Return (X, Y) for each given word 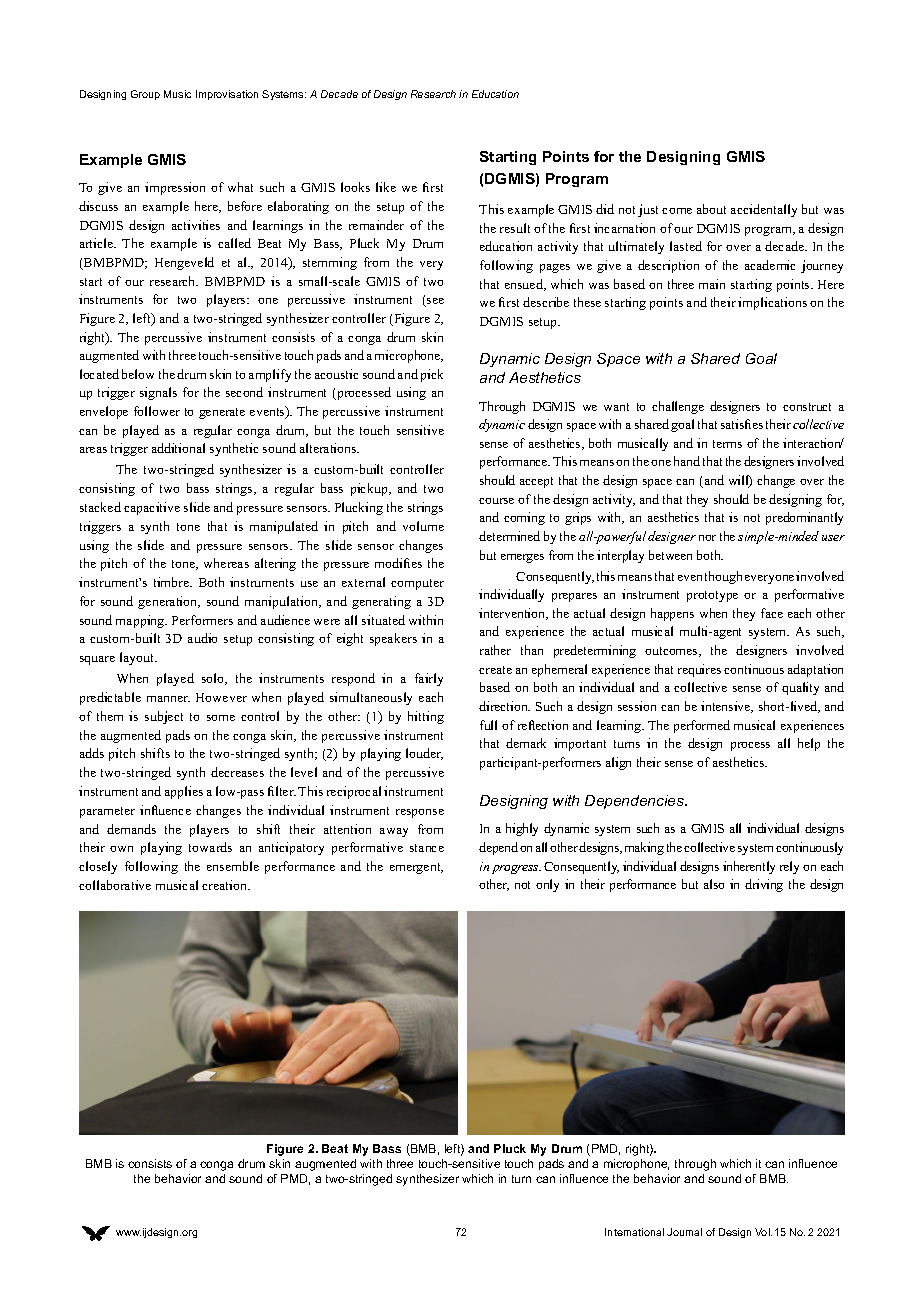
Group (145, 95)
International (634, 1232)
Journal (684, 1232)
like (386, 187)
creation (226, 885)
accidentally (764, 210)
